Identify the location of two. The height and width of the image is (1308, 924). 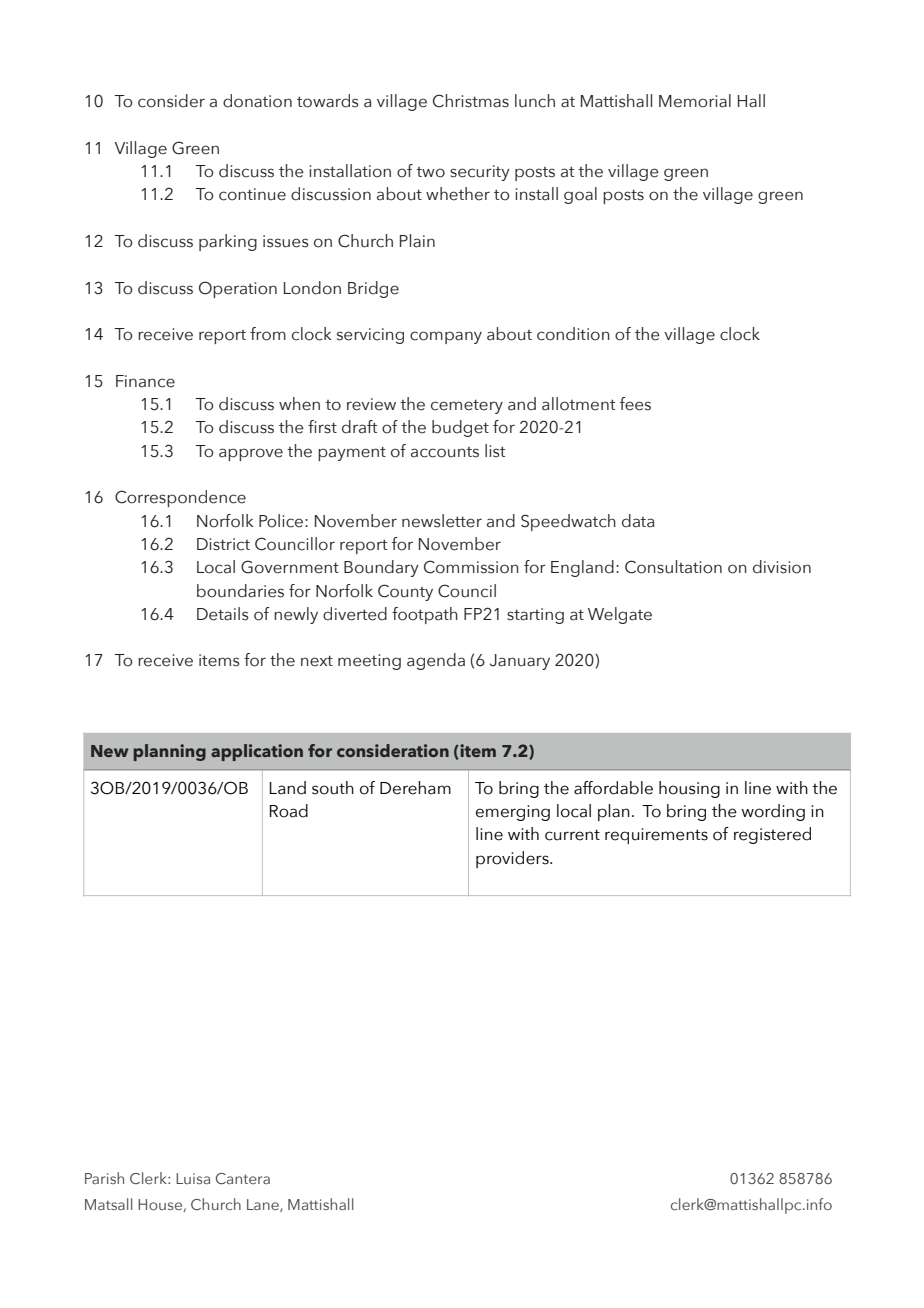
(430, 172).
